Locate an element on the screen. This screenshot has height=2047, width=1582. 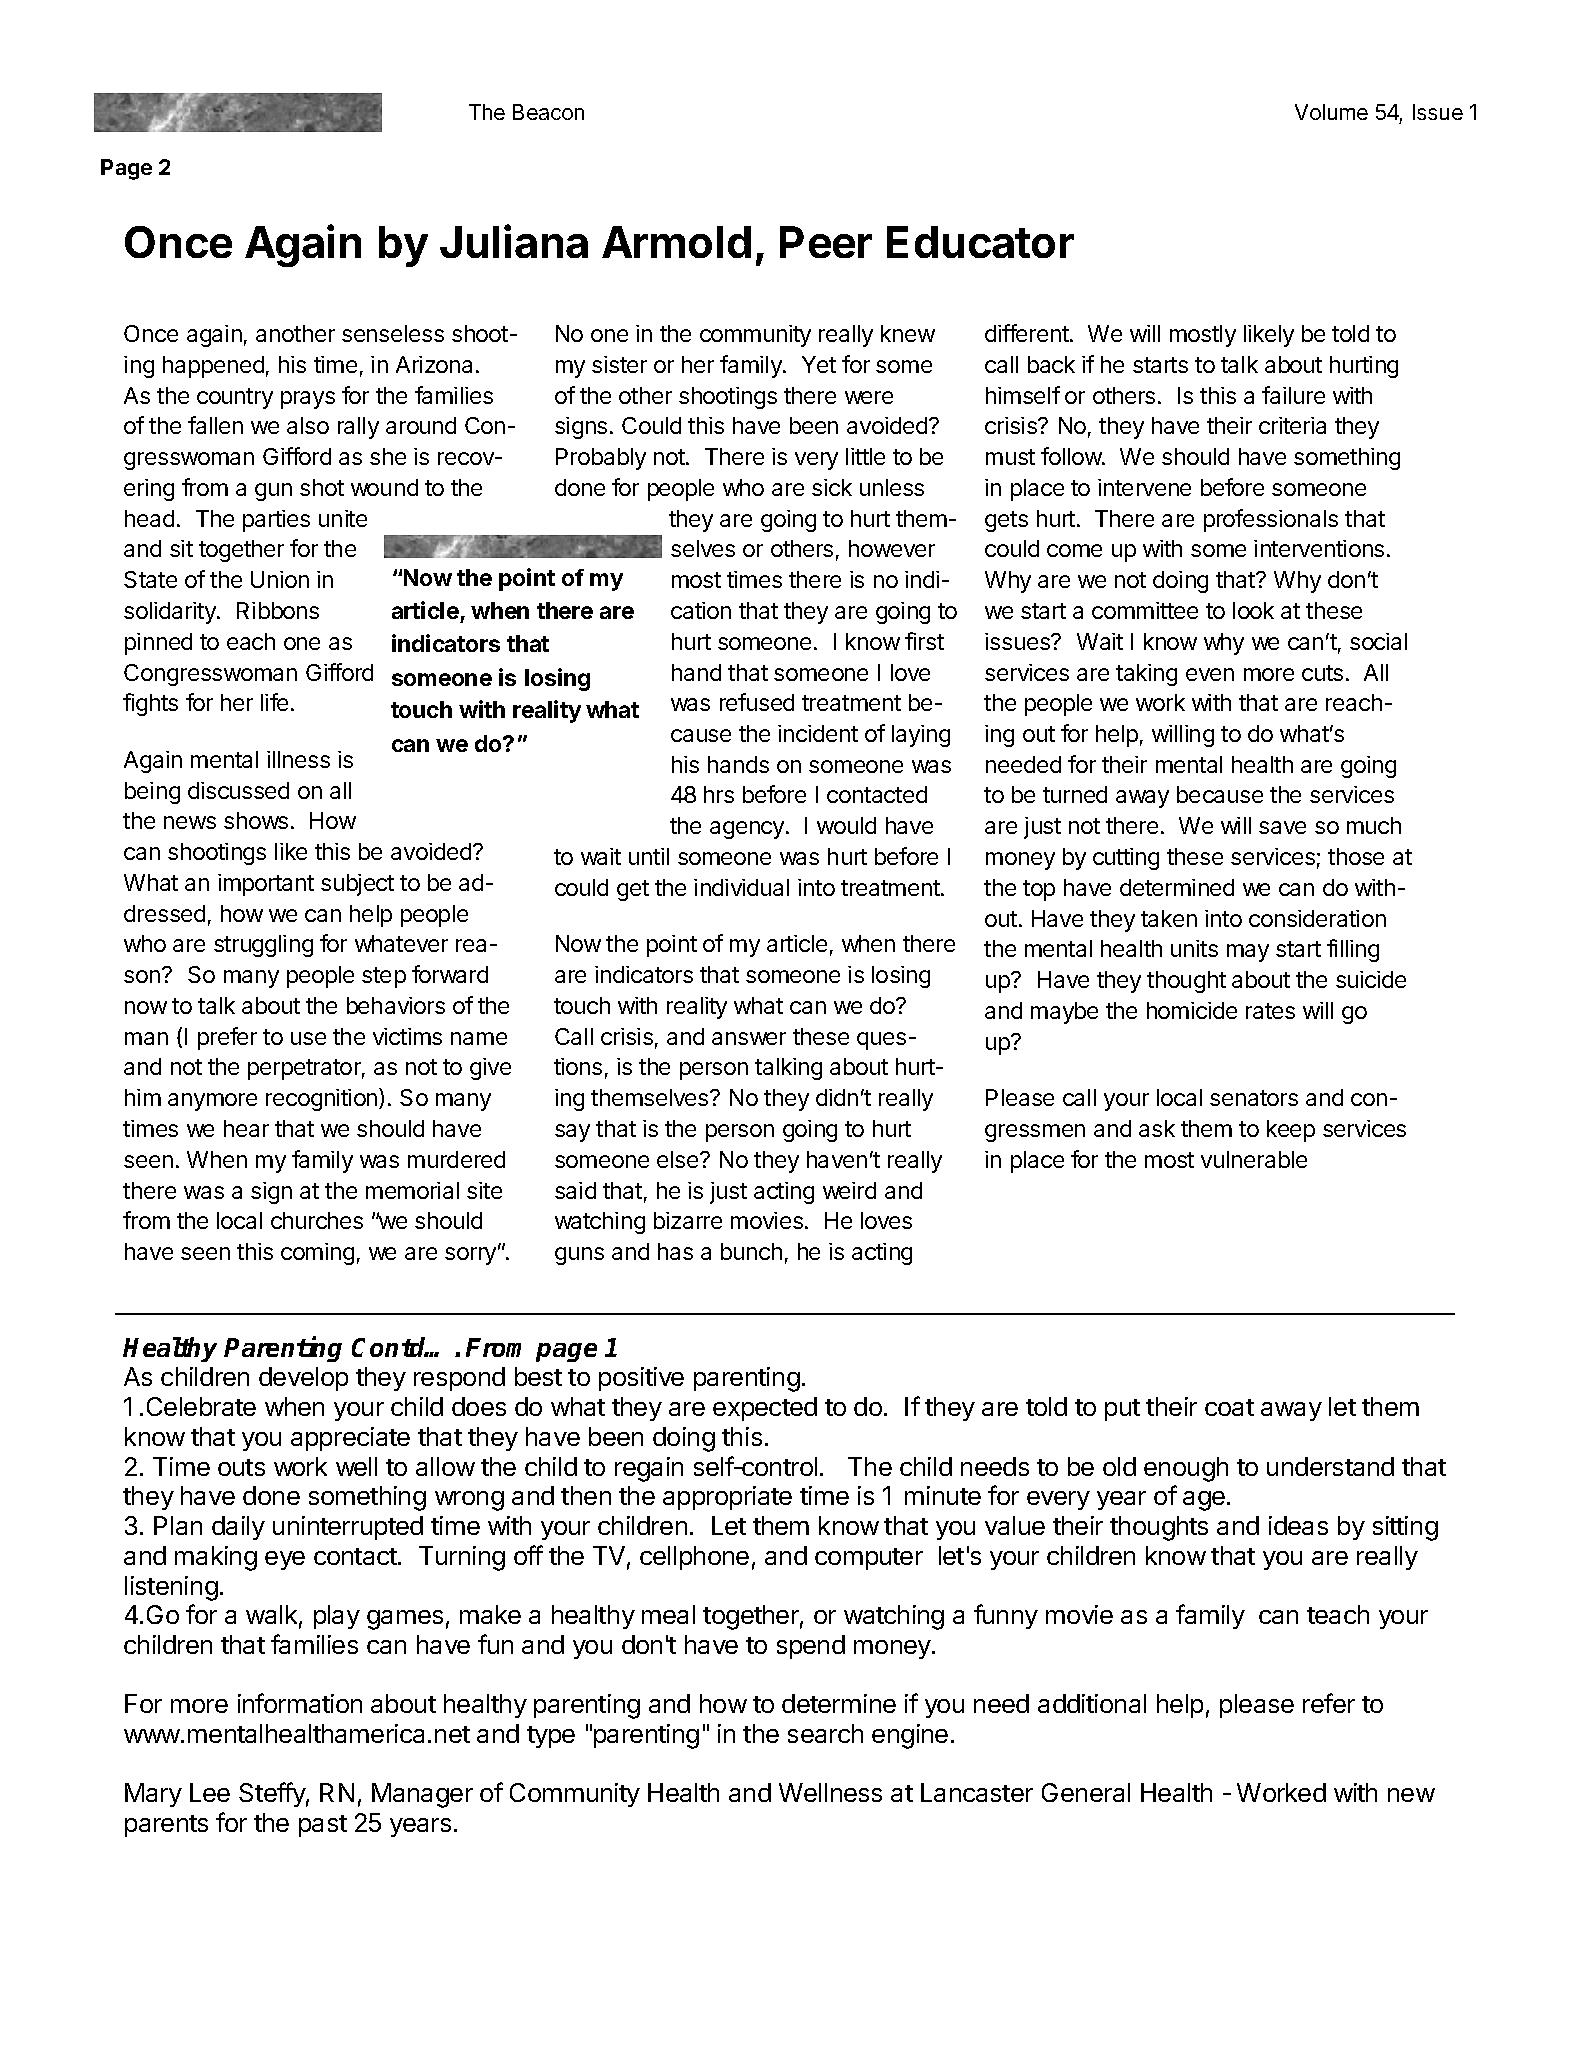
Volume is located at coordinates (1331, 112).
